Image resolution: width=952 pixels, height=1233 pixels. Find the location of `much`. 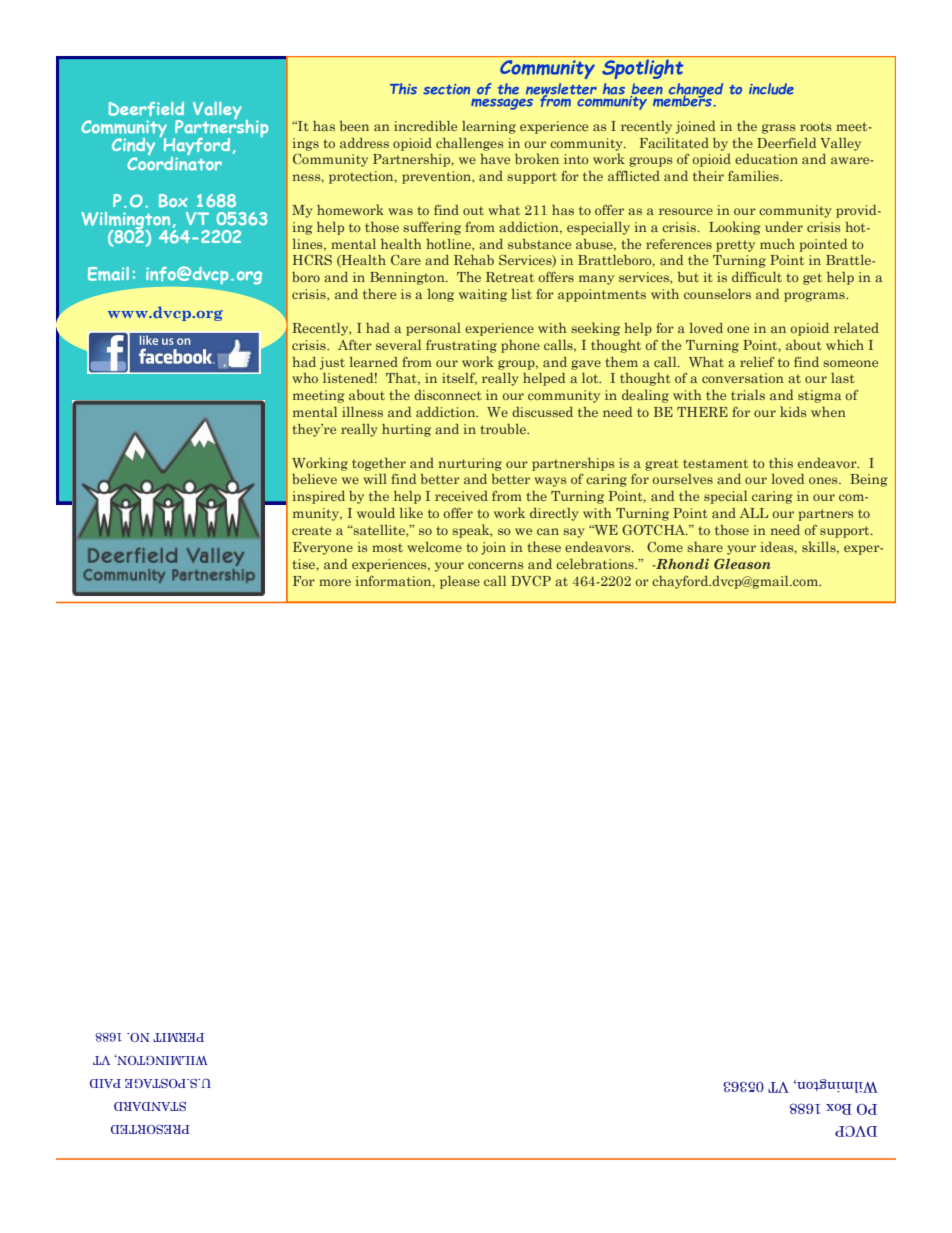

much is located at coordinates (777, 244).
